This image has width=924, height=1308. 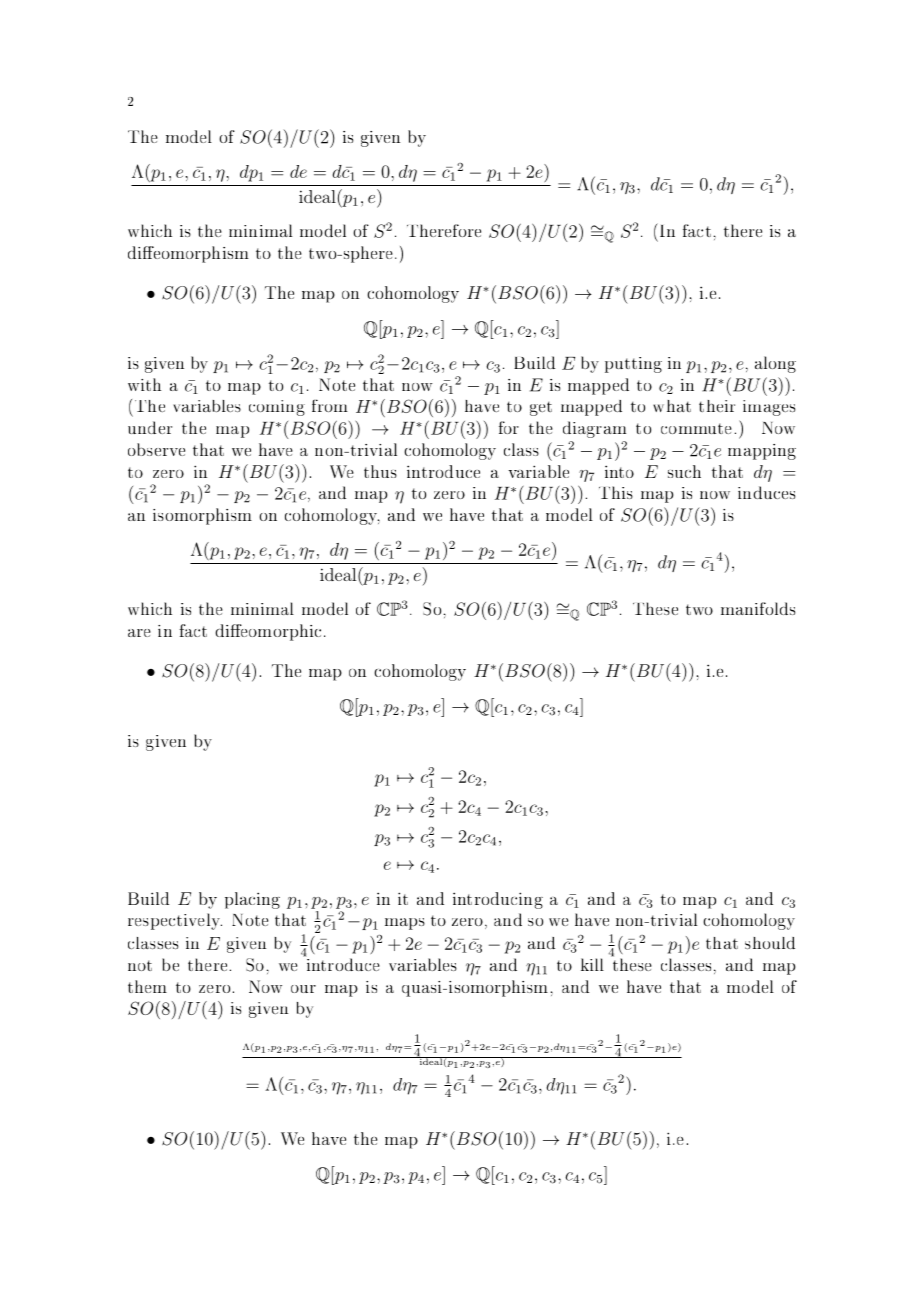 What do you see at coordinates (405, 924) in the image?
I see `maps` at bounding box center [405, 924].
